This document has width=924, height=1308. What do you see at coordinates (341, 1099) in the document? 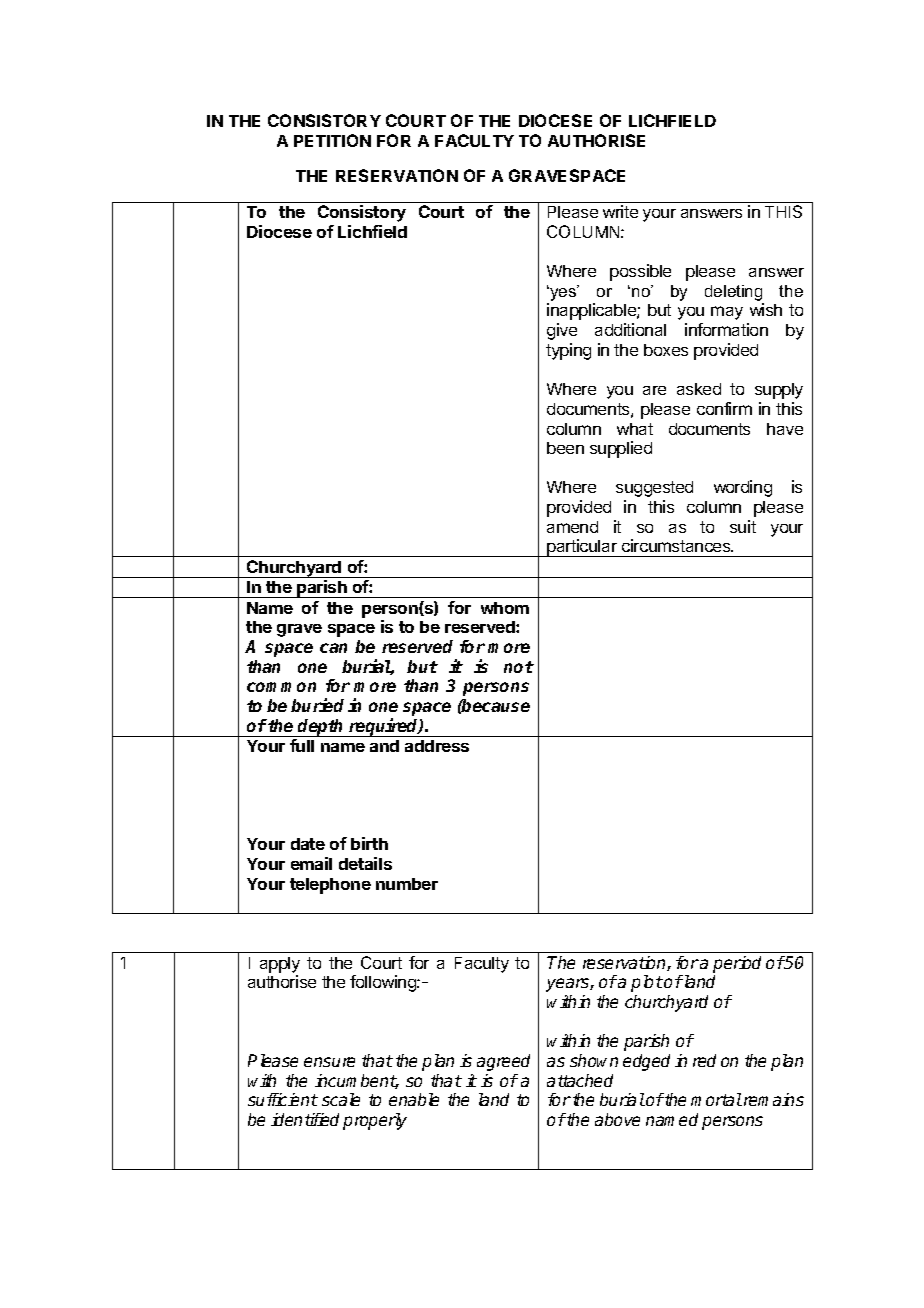
I see `scale` at bounding box center [341, 1099].
